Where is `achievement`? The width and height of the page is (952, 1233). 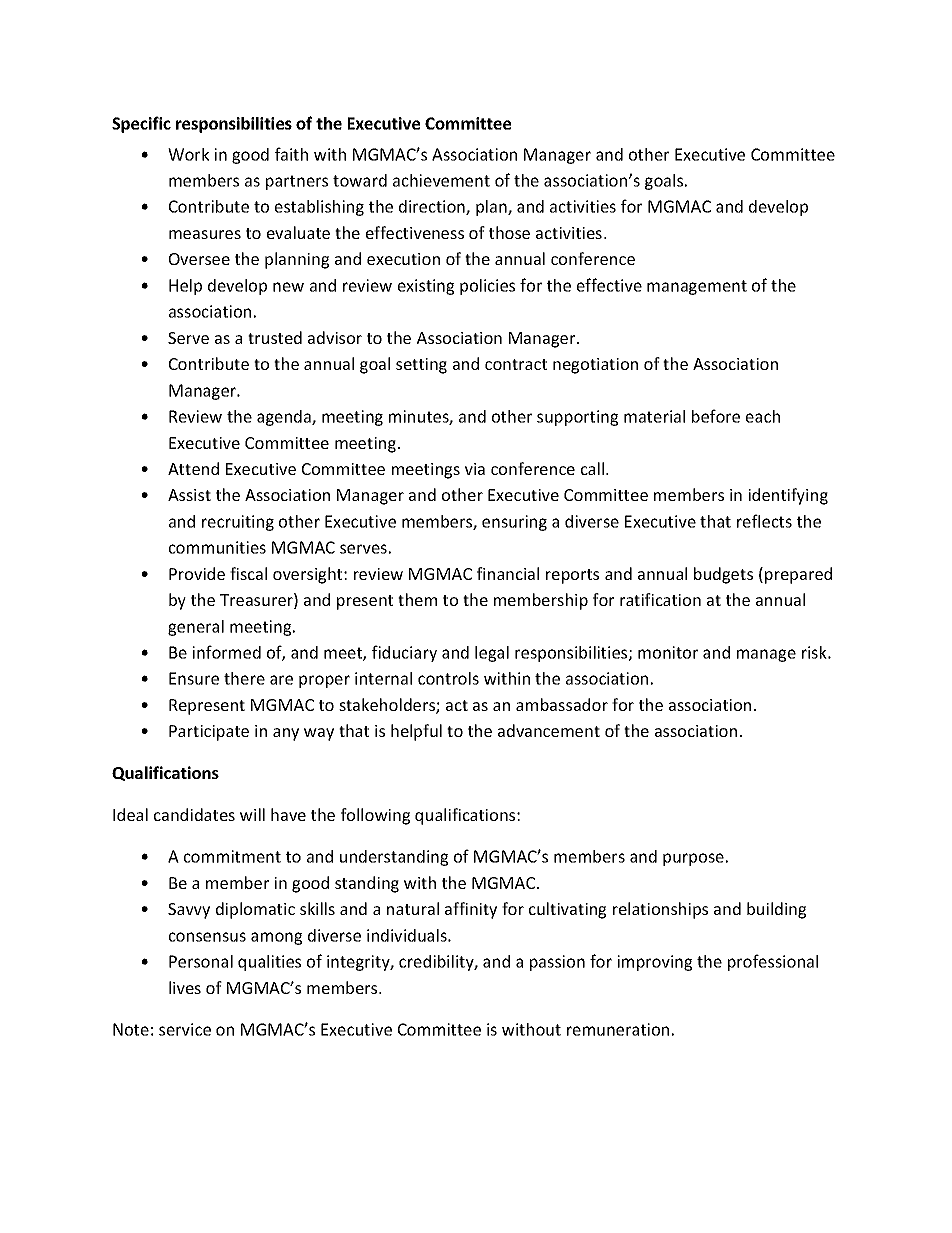 achievement is located at coordinates (441, 180).
